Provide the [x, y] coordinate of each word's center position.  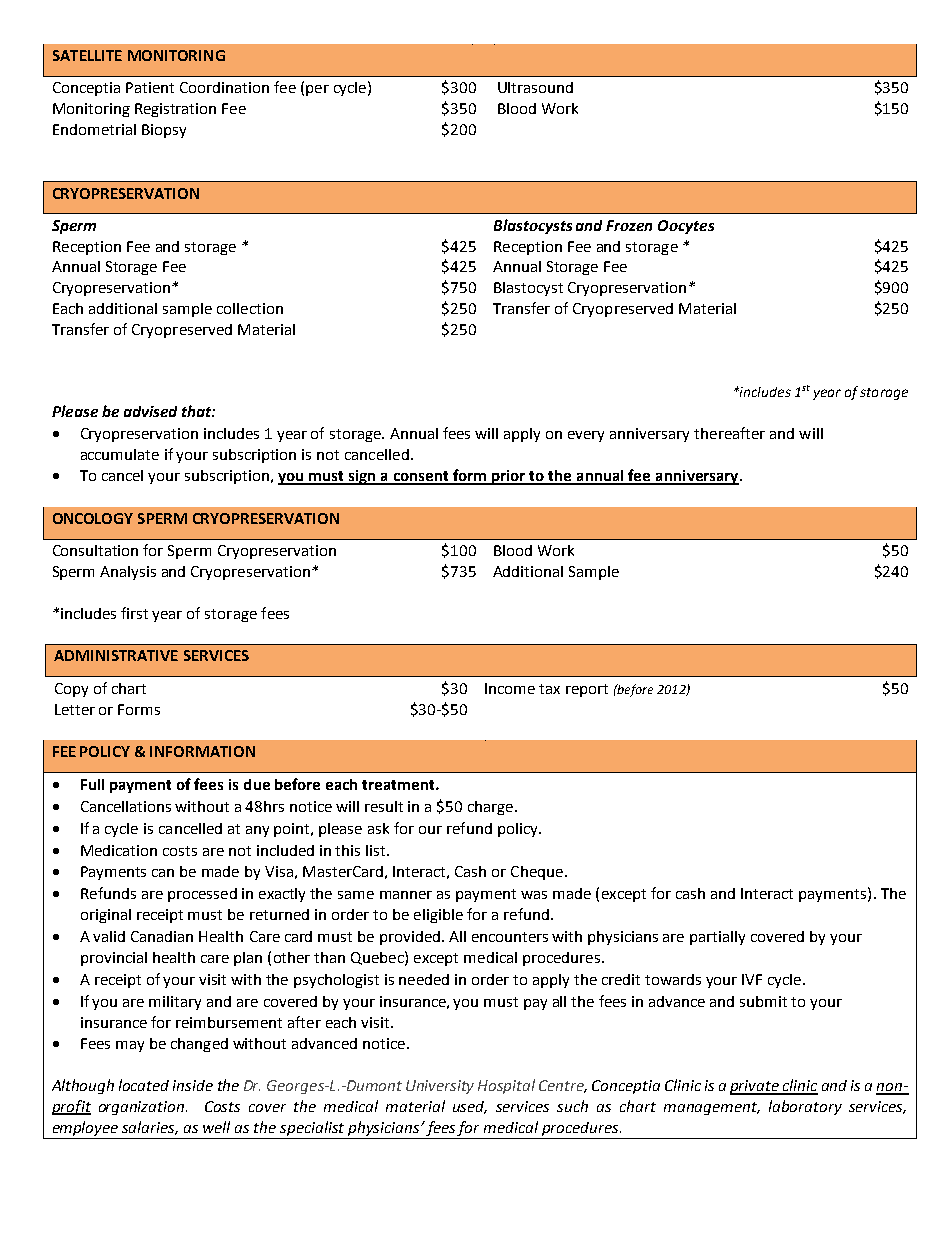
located [144, 1085]
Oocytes [686, 227]
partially [717, 938]
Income [510, 688]
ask [378, 828]
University [440, 1087]
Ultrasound [535, 87]
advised [150, 411]
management [712, 1108]
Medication [119, 850]
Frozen [629, 225]
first [134, 613]
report [587, 690]
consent [421, 477]
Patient [150, 87]
